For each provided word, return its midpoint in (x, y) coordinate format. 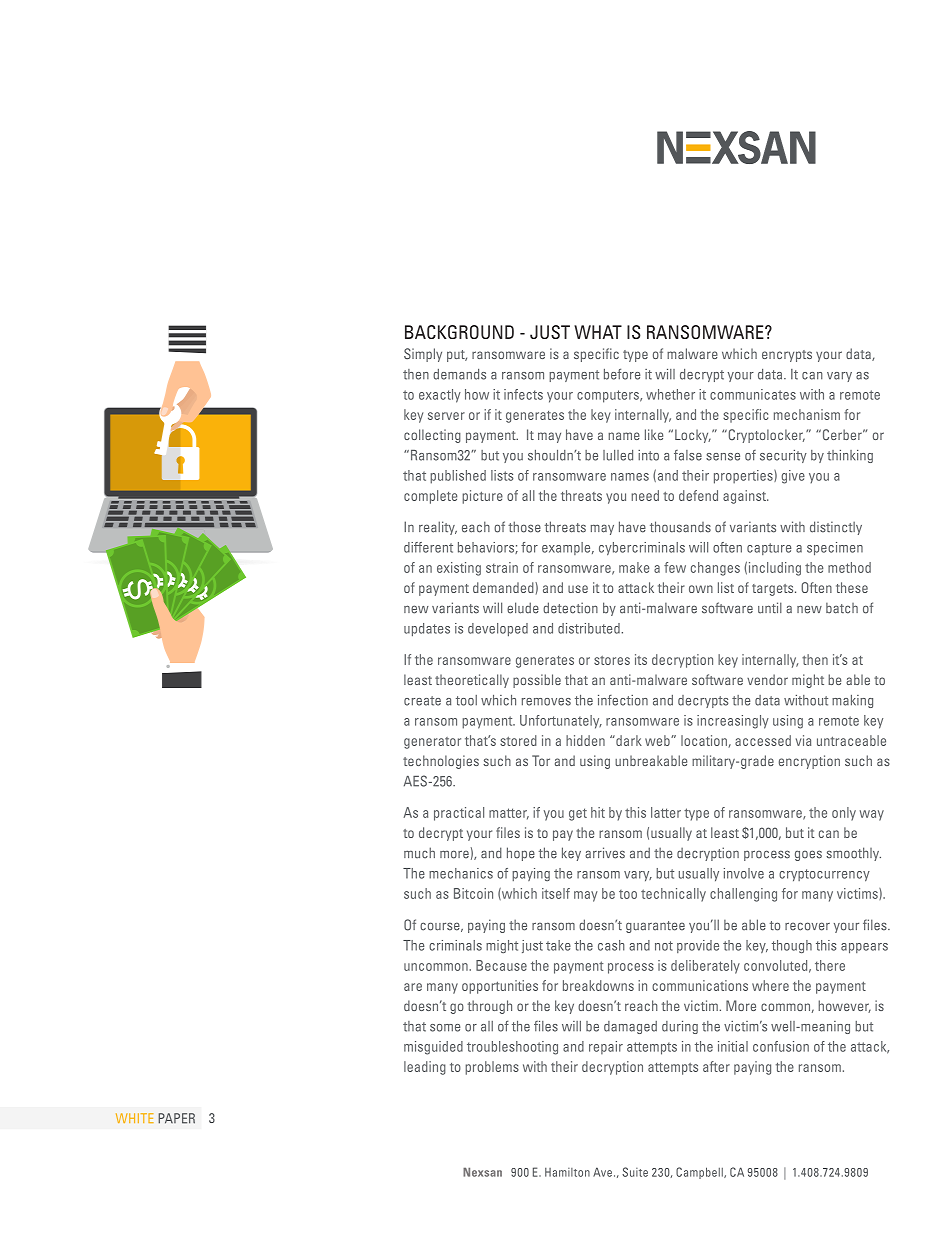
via (803, 740)
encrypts (787, 356)
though (792, 946)
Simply (423, 355)
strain (502, 567)
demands (459, 374)
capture (769, 549)
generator (432, 743)
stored (518, 740)
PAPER (176, 1118)
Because (501, 965)
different (428, 547)
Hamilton (567, 1172)
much (419, 853)
